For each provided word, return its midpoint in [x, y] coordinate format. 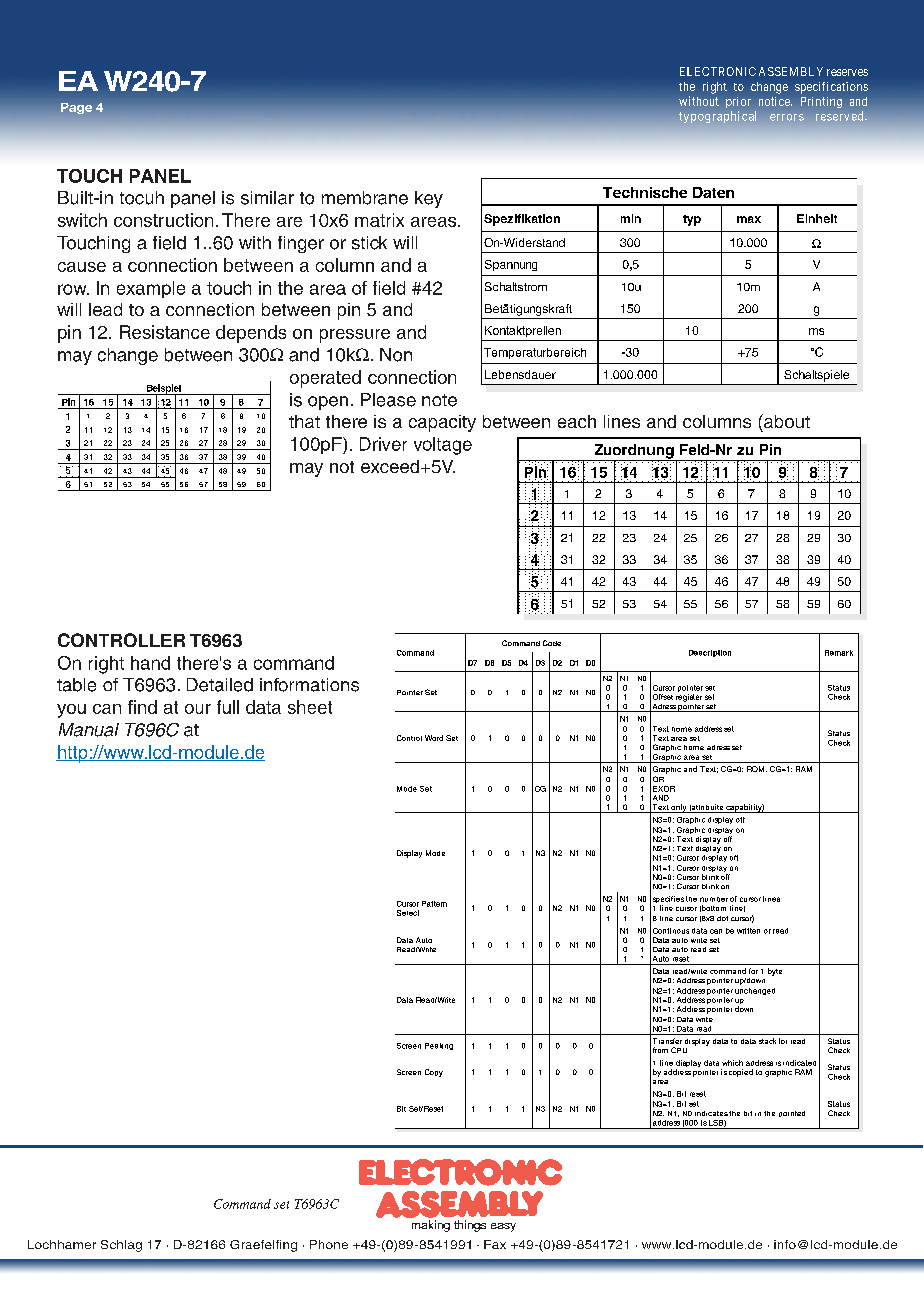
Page [76, 108]
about [786, 421]
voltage [443, 446]
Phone [329, 1244]
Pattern [434, 904]
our [198, 709]
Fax [495, 1244]
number [714, 899]
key [429, 199]
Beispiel [163, 390]
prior [738, 102]
